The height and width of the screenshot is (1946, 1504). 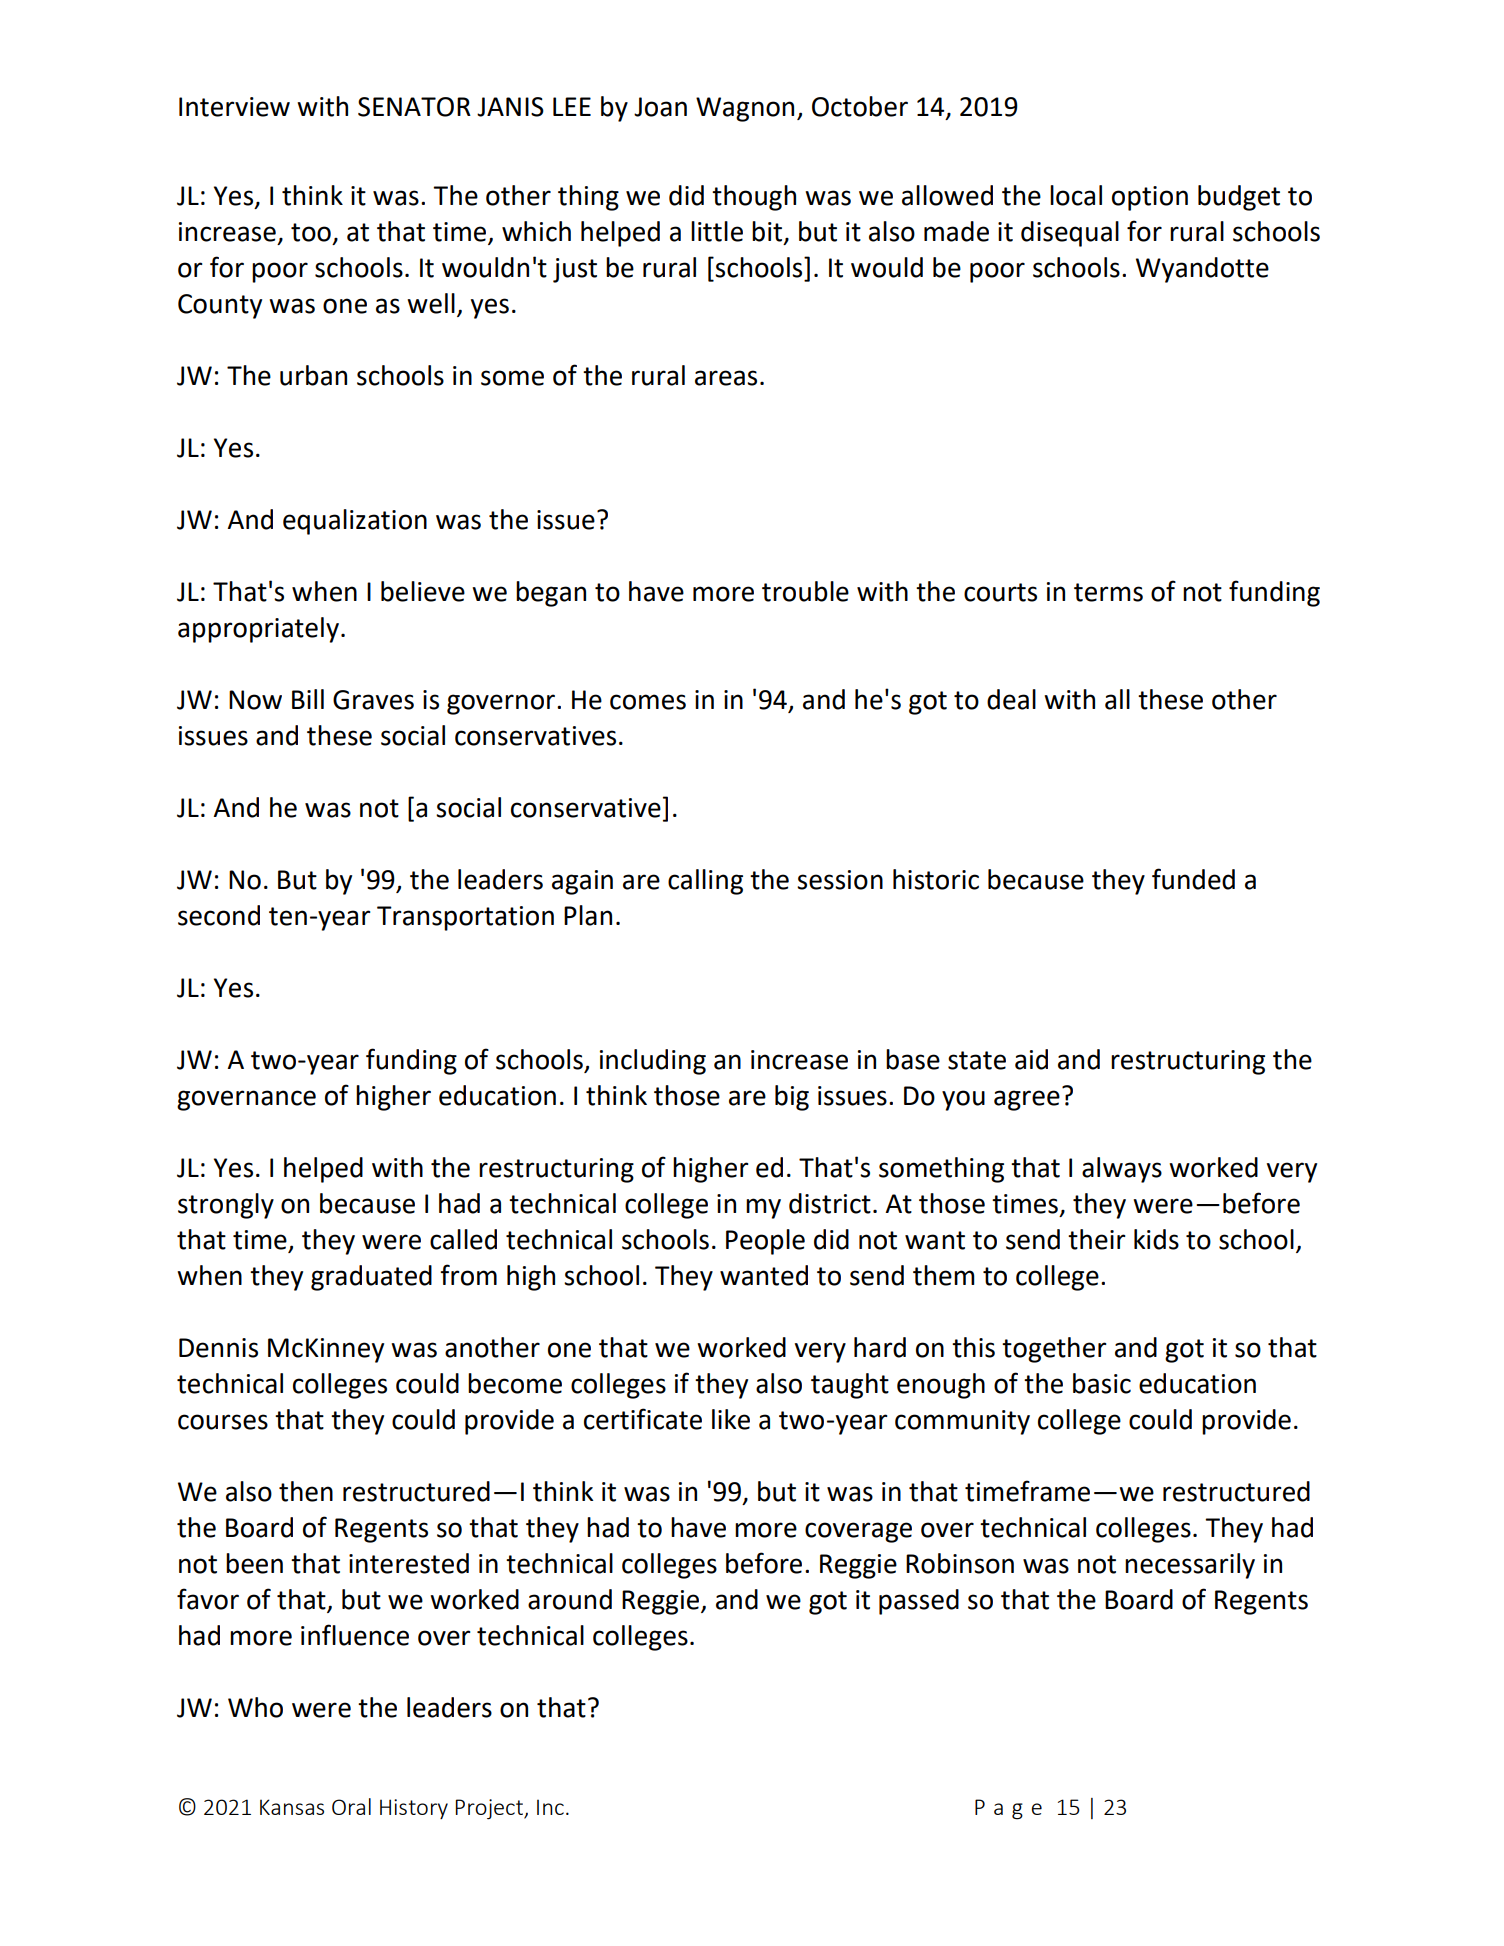 What do you see at coordinates (1190, 1566) in the screenshot?
I see `necessarily` at bounding box center [1190, 1566].
